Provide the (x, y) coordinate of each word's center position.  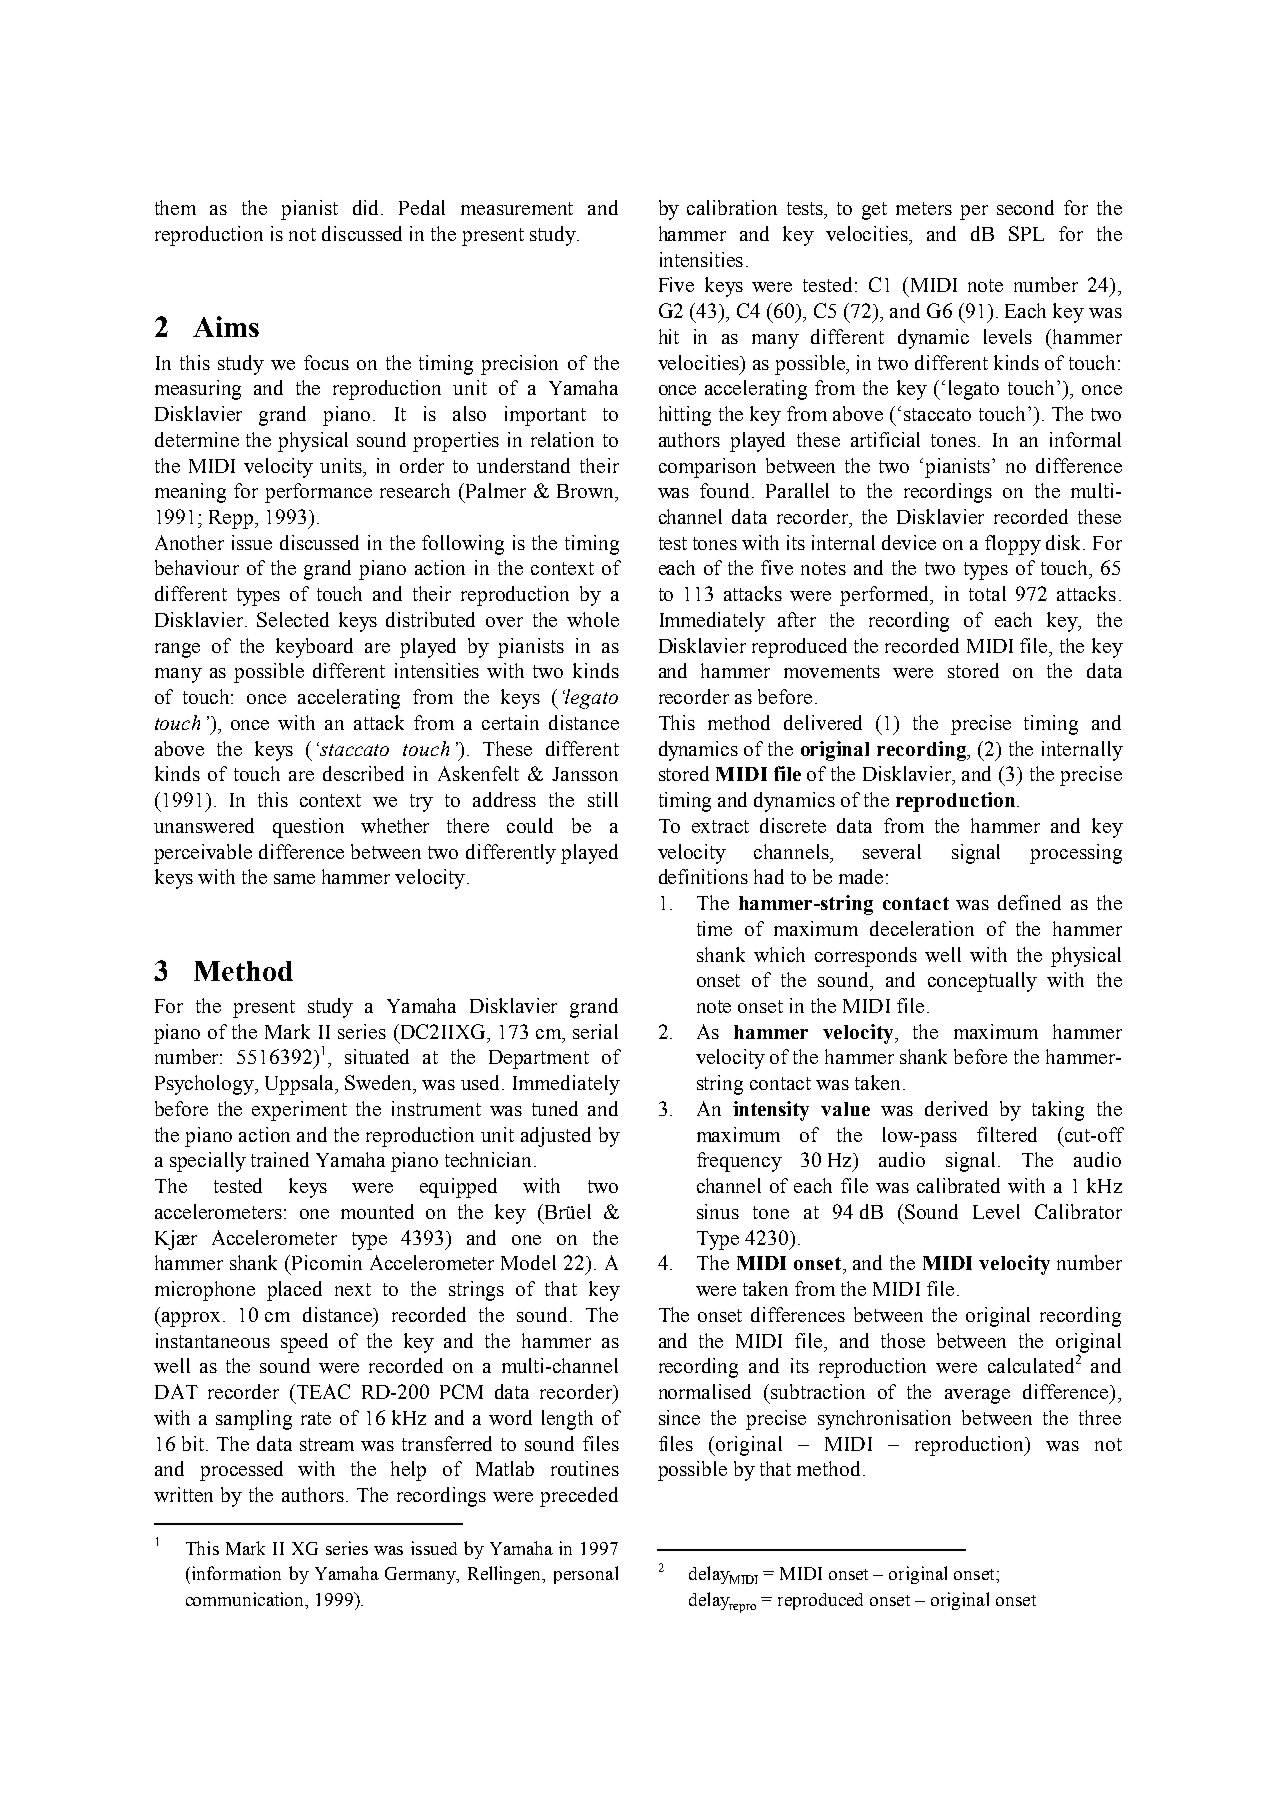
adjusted (556, 1137)
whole (593, 619)
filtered (1007, 1134)
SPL (1026, 233)
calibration (732, 207)
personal (586, 1575)
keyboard (314, 648)
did (368, 207)
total (987, 593)
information (235, 1573)
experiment (299, 1111)
